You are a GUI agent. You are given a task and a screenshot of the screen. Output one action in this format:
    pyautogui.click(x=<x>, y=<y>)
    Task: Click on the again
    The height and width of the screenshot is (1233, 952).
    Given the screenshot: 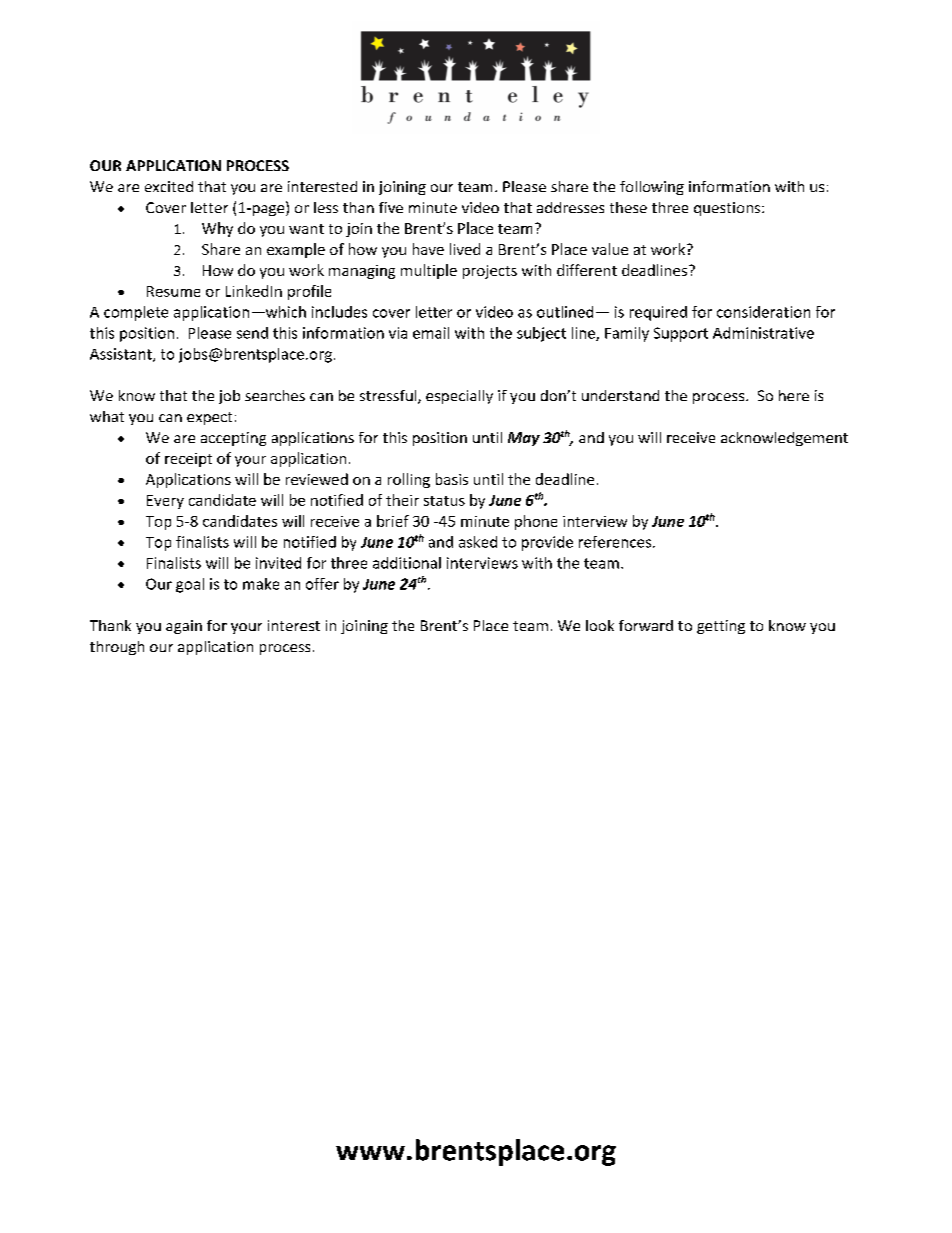 What is the action you would take?
    pyautogui.click(x=184, y=627)
